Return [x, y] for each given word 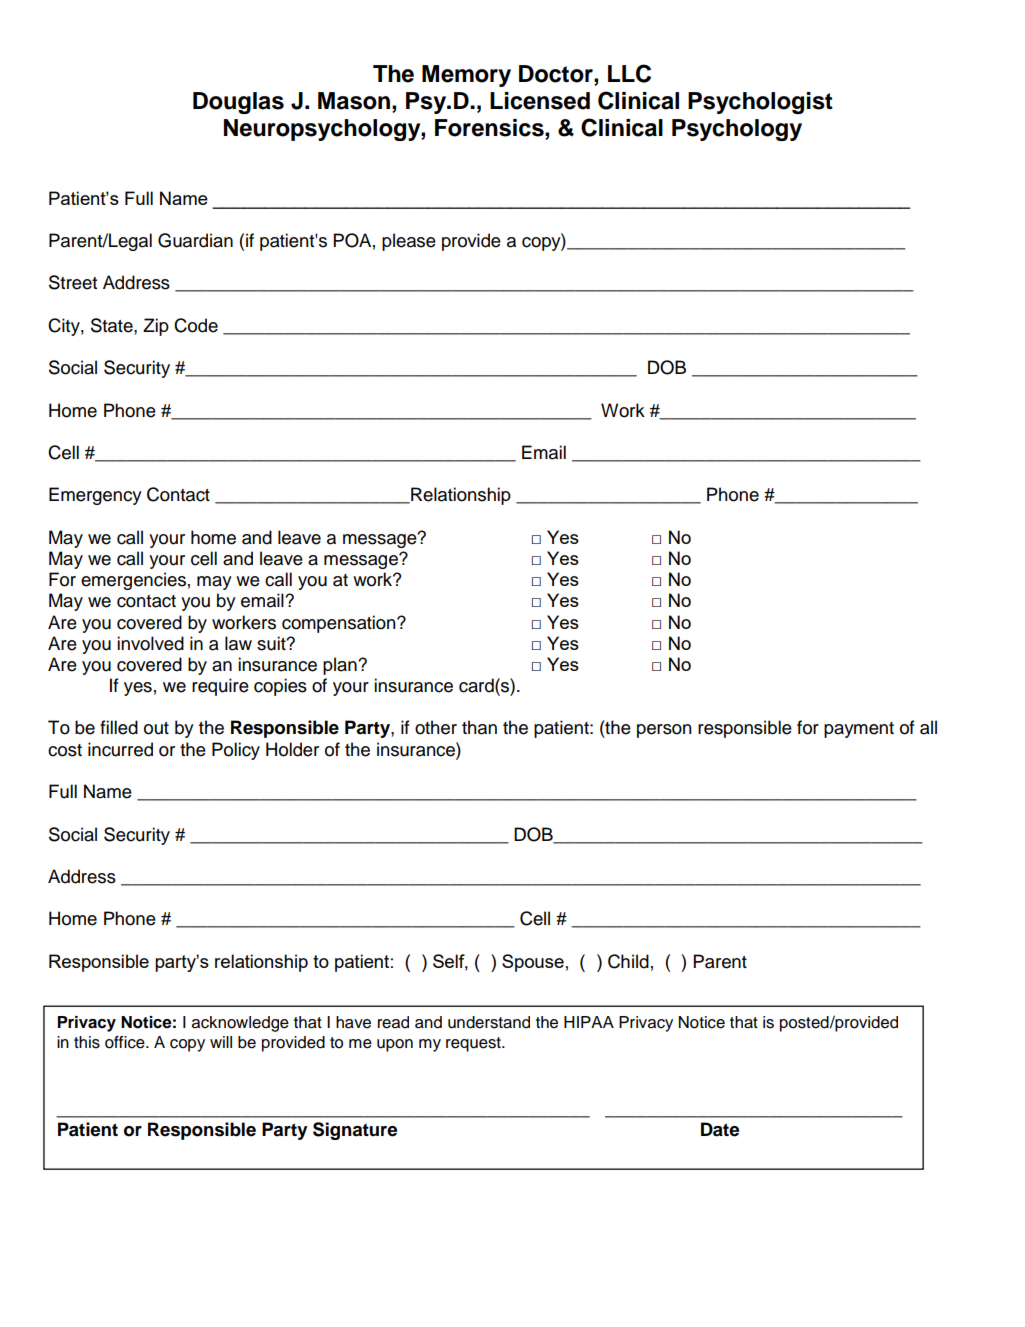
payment [859, 730]
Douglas [238, 103]
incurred [120, 749]
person [664, 731]
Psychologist [760, 103]
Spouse [533, 963]
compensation [340, 624]
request [474, 1044]
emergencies [133, 581]
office [126, 1042]
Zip [156, 327]
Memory [466, 76]
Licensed [540, 101]
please [409, 242]
